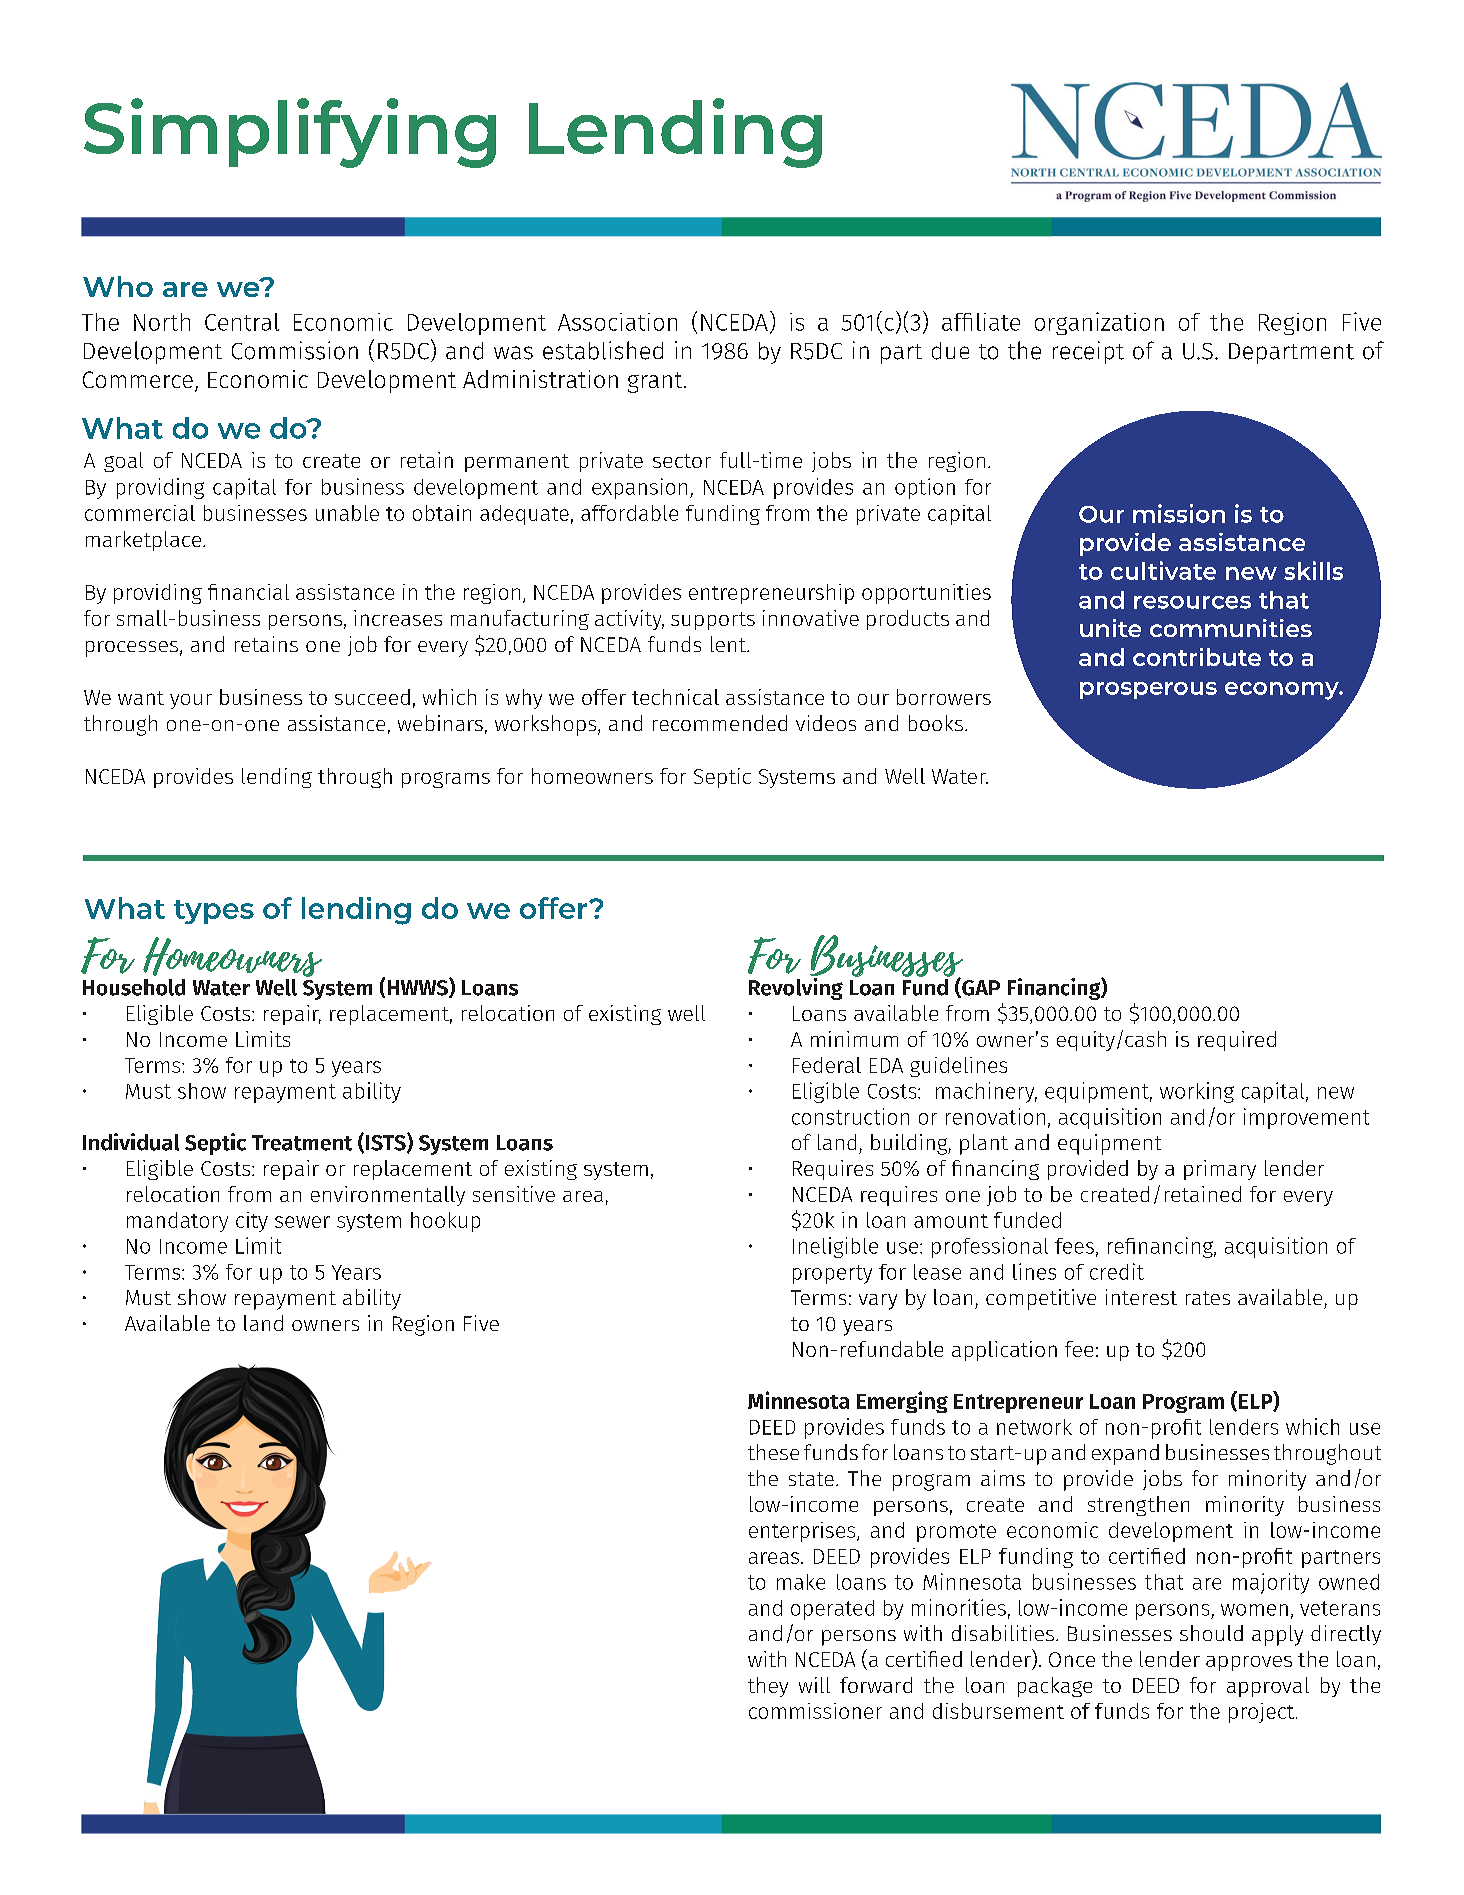 The width and height of the document is (1464, 1895). Describe the element at coordinates (832, 1274) in the document. I see `property` at that location.
